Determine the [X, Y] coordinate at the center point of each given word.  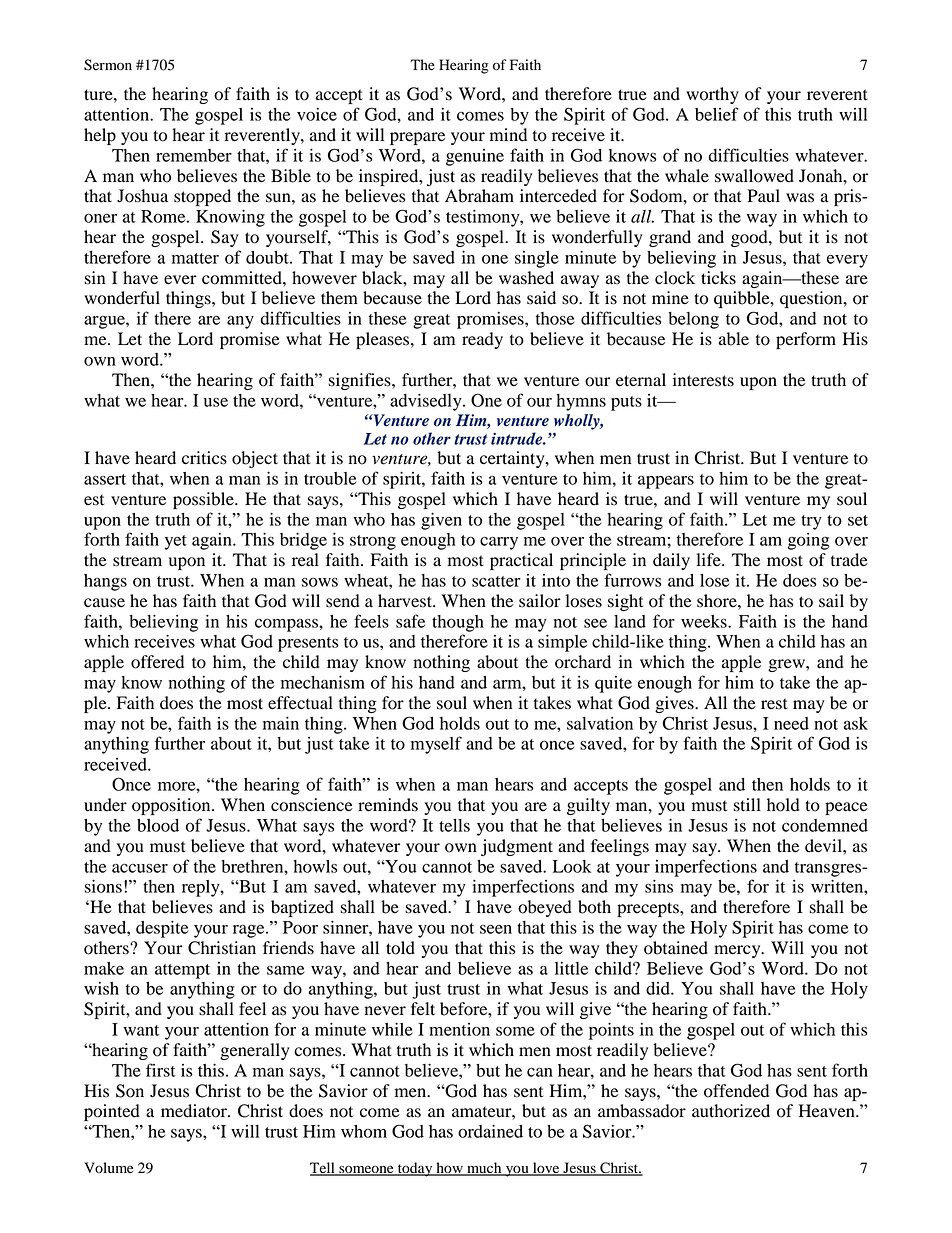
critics [204, 458]
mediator [195, 1111]
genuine [475, 157]
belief [717, 114]
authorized [731, 1111]
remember [194, 155]
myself [436, 745]
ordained [490, 1131]
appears [666, 482]
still [747, 805]
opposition [172, 806]
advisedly [427, 402]
